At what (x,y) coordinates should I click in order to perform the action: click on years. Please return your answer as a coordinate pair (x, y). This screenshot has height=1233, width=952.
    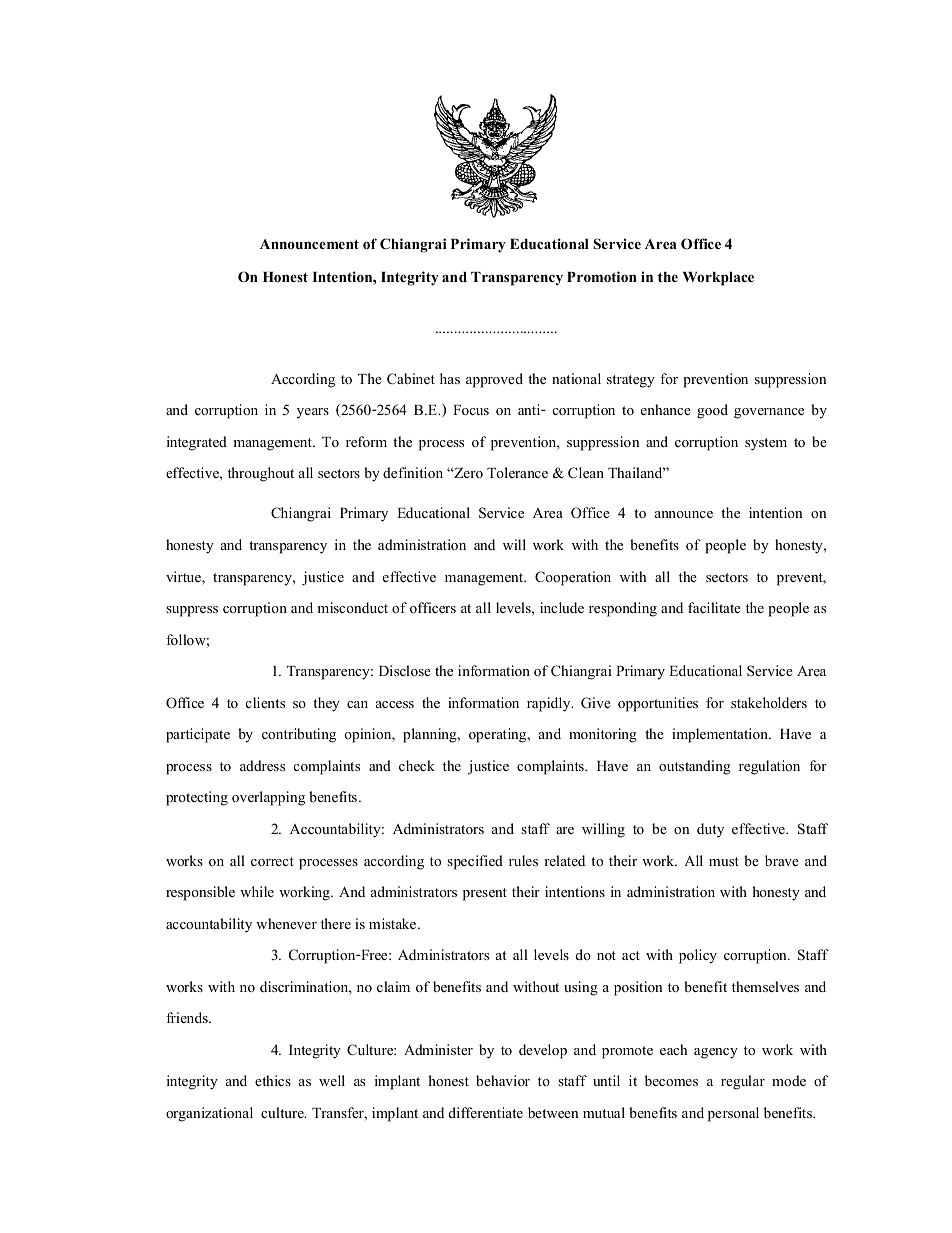
    Looking at the image, I should click on (313, 413).
